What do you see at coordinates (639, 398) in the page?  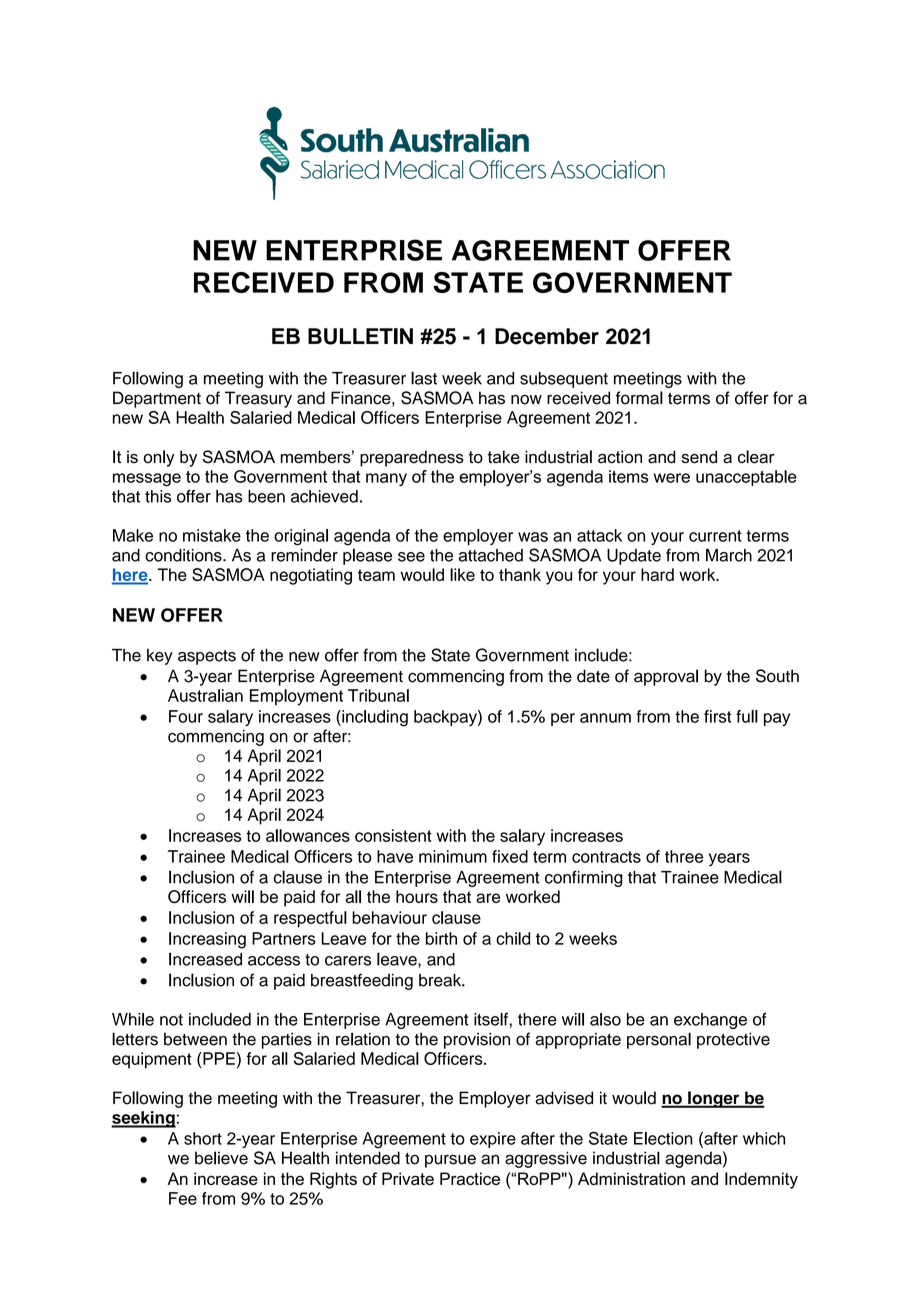 I see `formal` at bounding box center [639, 398].
